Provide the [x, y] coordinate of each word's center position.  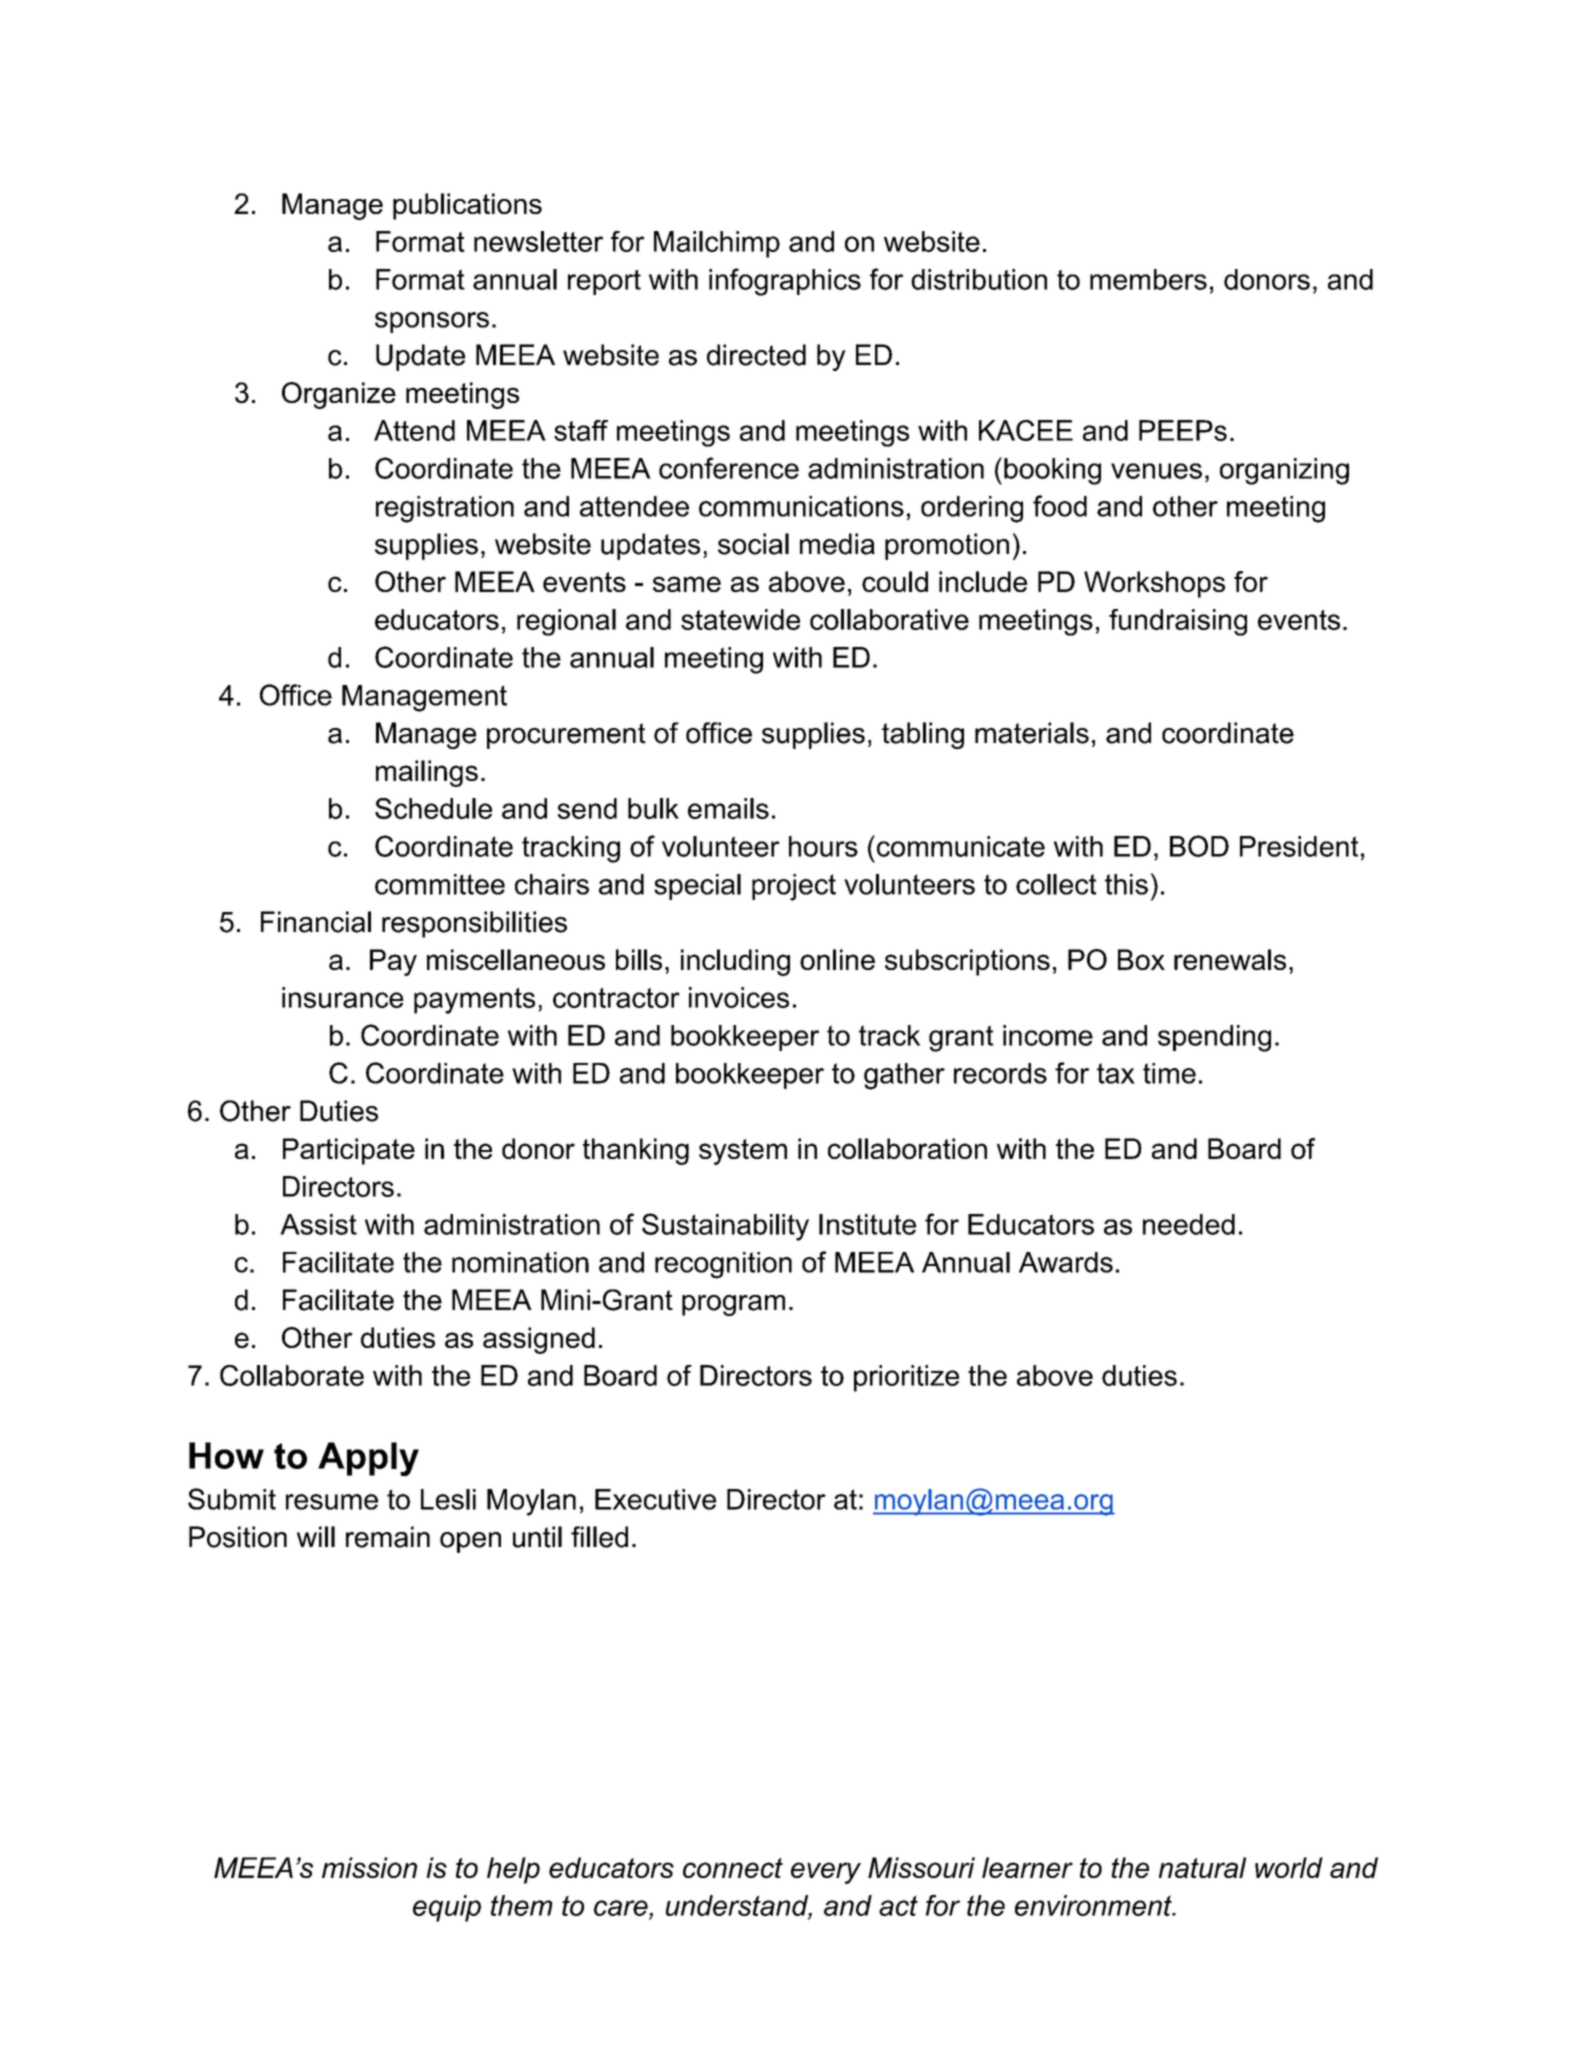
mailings [427, 773]
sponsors [432, 322]
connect [733, 1868]
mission [369, 1867]
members [1148, 279]
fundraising [1178, 622]
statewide [740, 619]
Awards [1066, 1262]
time [1169, 1073]
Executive [655, 1499]
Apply [368, 1459]
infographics [785, 282]
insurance [343, 997]
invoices [739, 997]
